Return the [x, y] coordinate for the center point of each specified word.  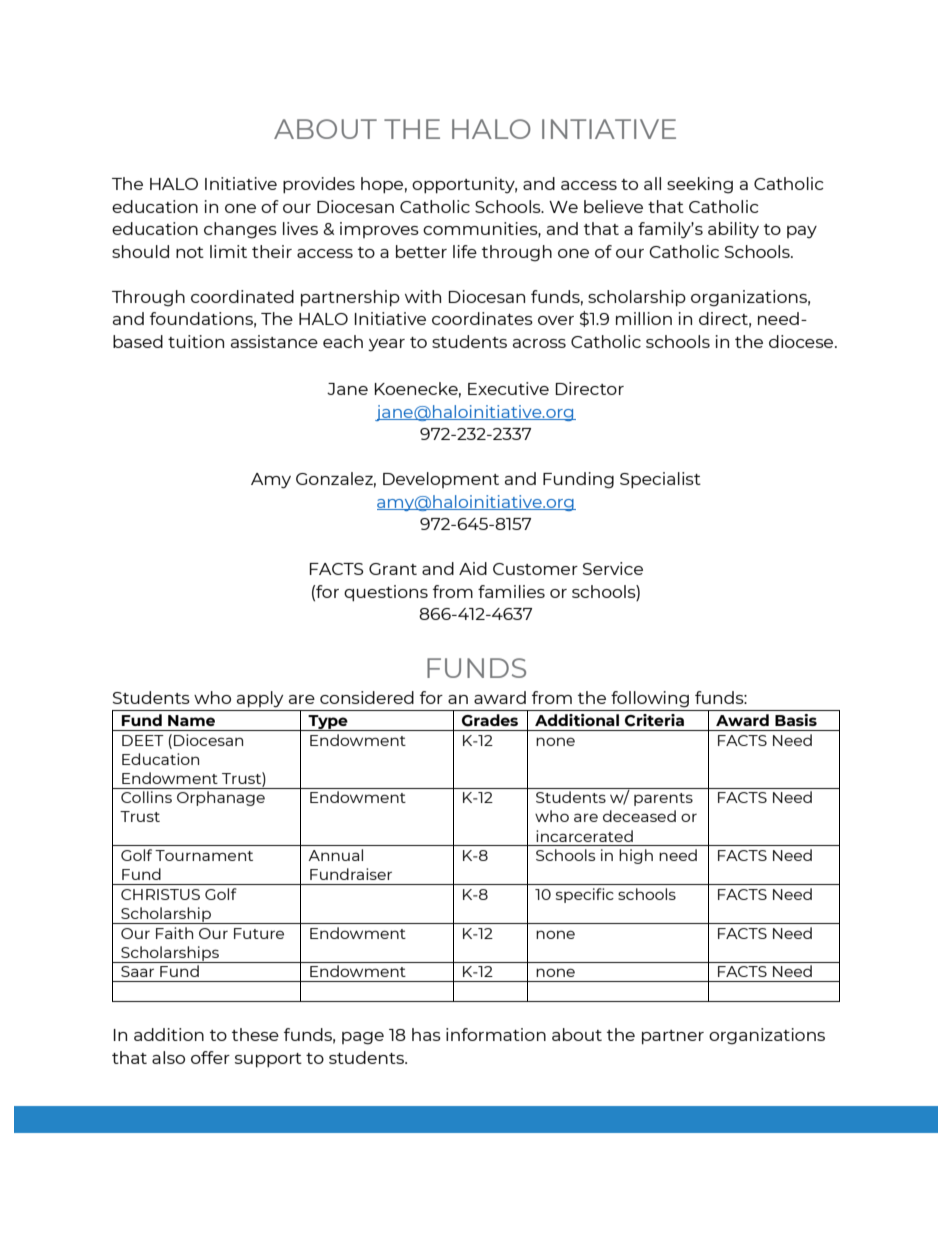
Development [441, 480]
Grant [393, 569]
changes [240, 230]
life [465, 251]
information [496, 1034]
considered [367, 697]
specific [585, 895]
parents [663, 799]
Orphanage [221, 798]
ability [733, 230]
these [255, 1034]
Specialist [660, 480]
